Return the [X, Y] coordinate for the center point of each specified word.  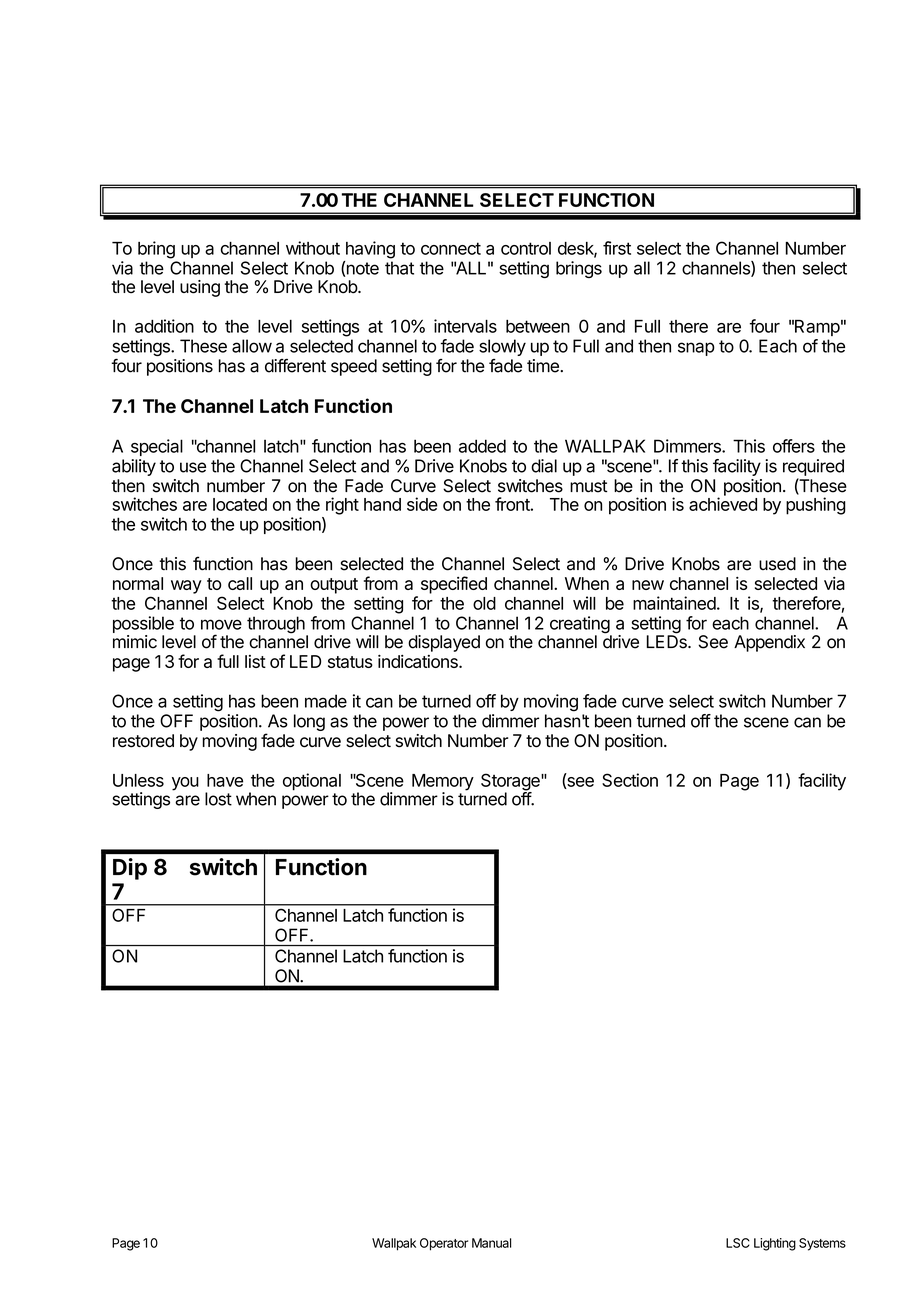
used [777, 564]
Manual [491, 1243]
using [200, 288]
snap [696, 349]
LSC [738, 1243]
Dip [130, 869]
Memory [443, 783]
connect [451, 248]
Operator [444, 1244]
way [186, 587]
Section [630, 780]
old [484, 603]
